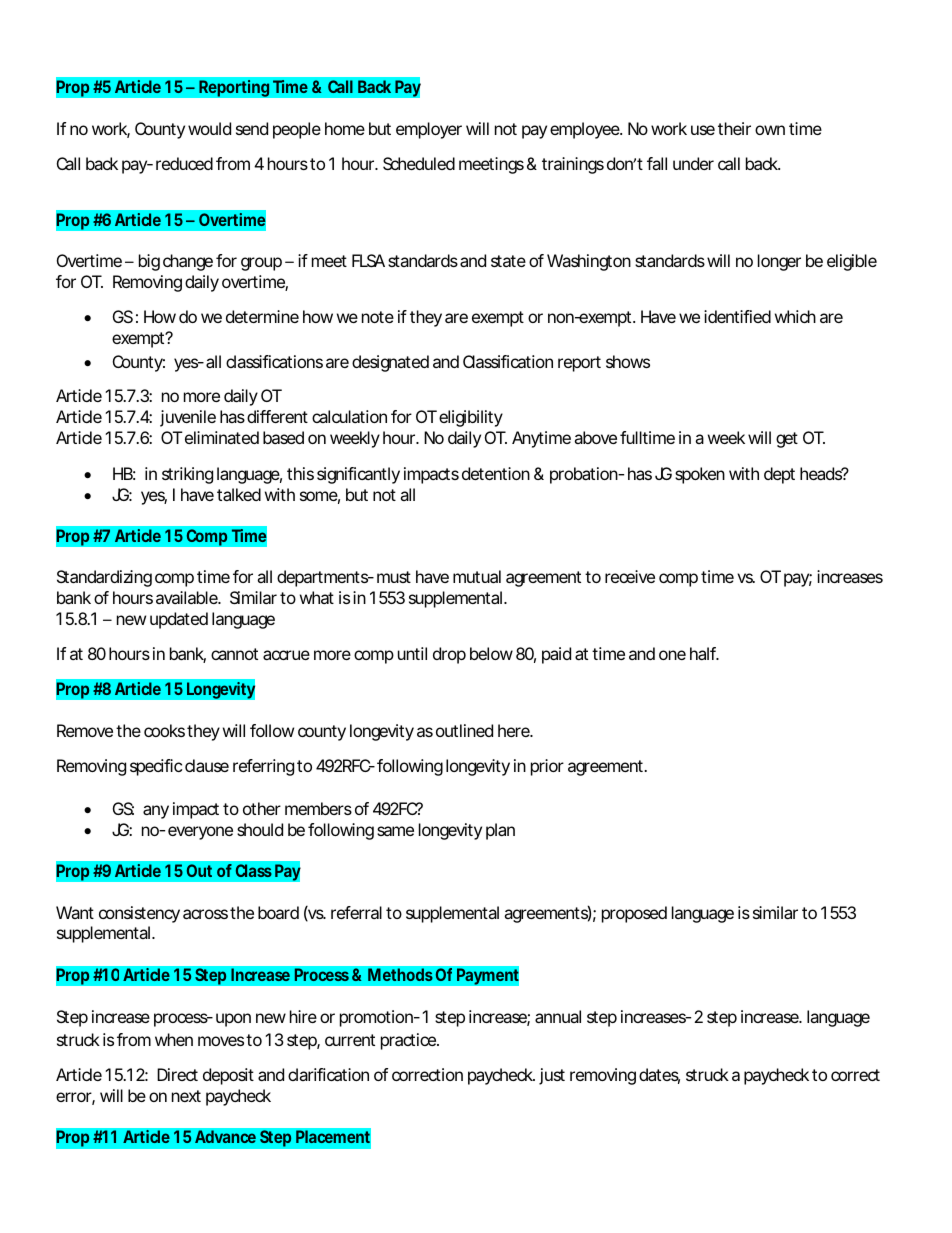 This screenshot has height=1233, width=952. Describe the element at coordinates (209, 128) in the screenshot. I see `would` at that location.
